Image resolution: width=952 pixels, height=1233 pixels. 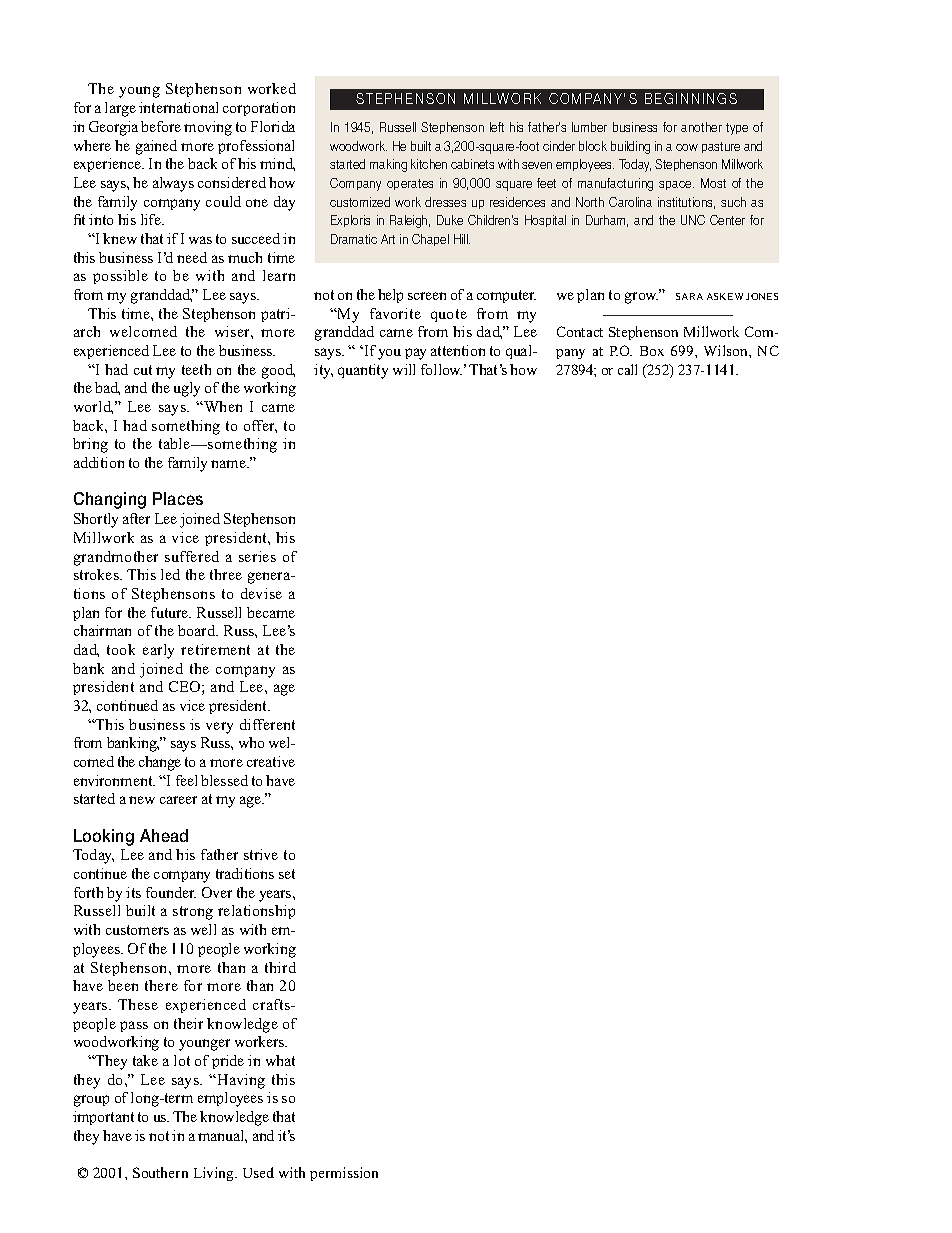 I want to click on ugly, so click(x=187, y=389).
